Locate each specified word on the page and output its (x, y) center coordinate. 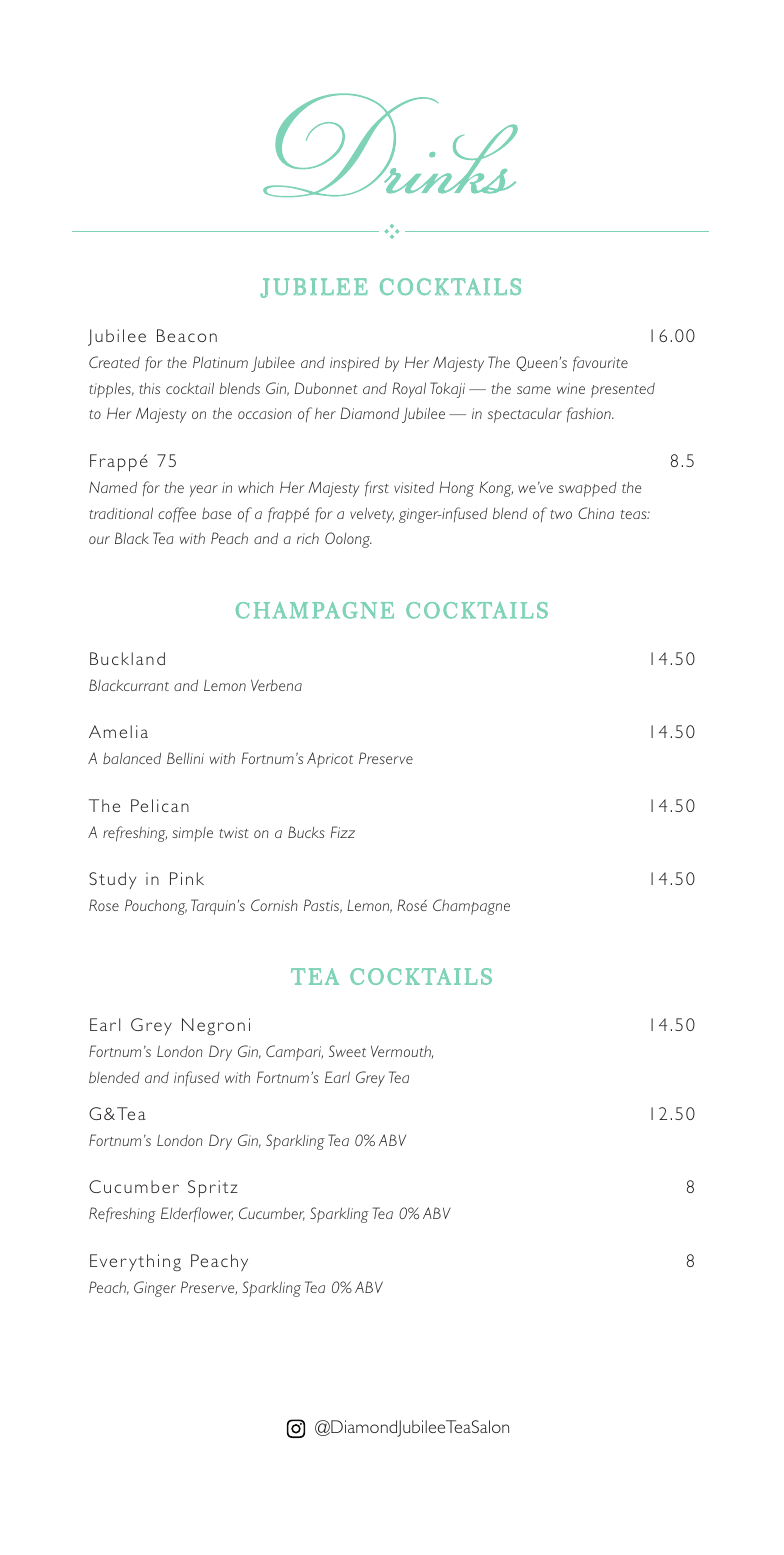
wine (571, 388)
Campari (294, 1053)
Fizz (343, 832)
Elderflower (197, 1214)
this (149, 388)
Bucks (306, 832)
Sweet (347, 1051)
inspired (355, 364)
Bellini (185, 758)
